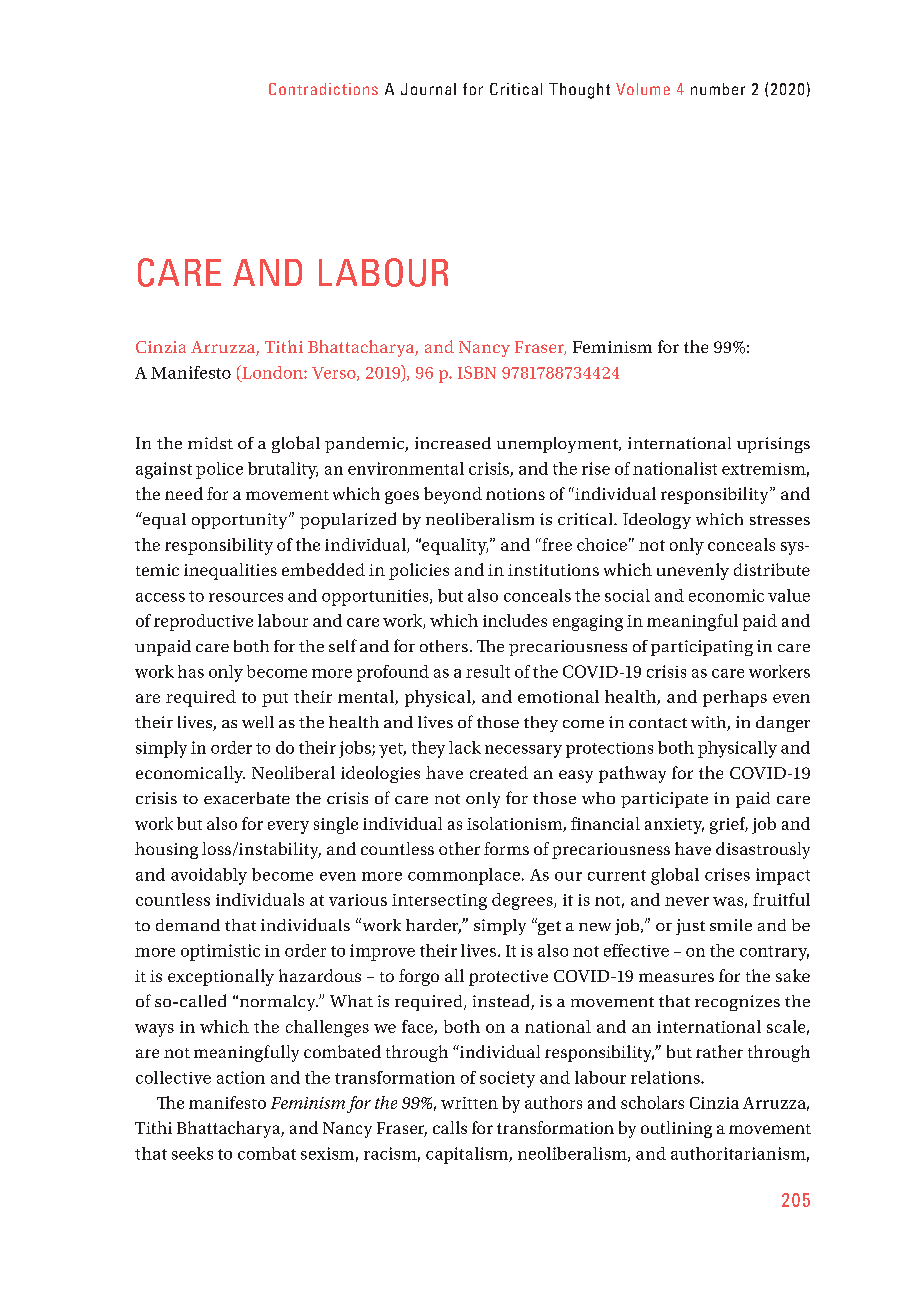  What do you see at coordinates (499, 772) in the page?
I see `created` at bounding box center [499, 772].
